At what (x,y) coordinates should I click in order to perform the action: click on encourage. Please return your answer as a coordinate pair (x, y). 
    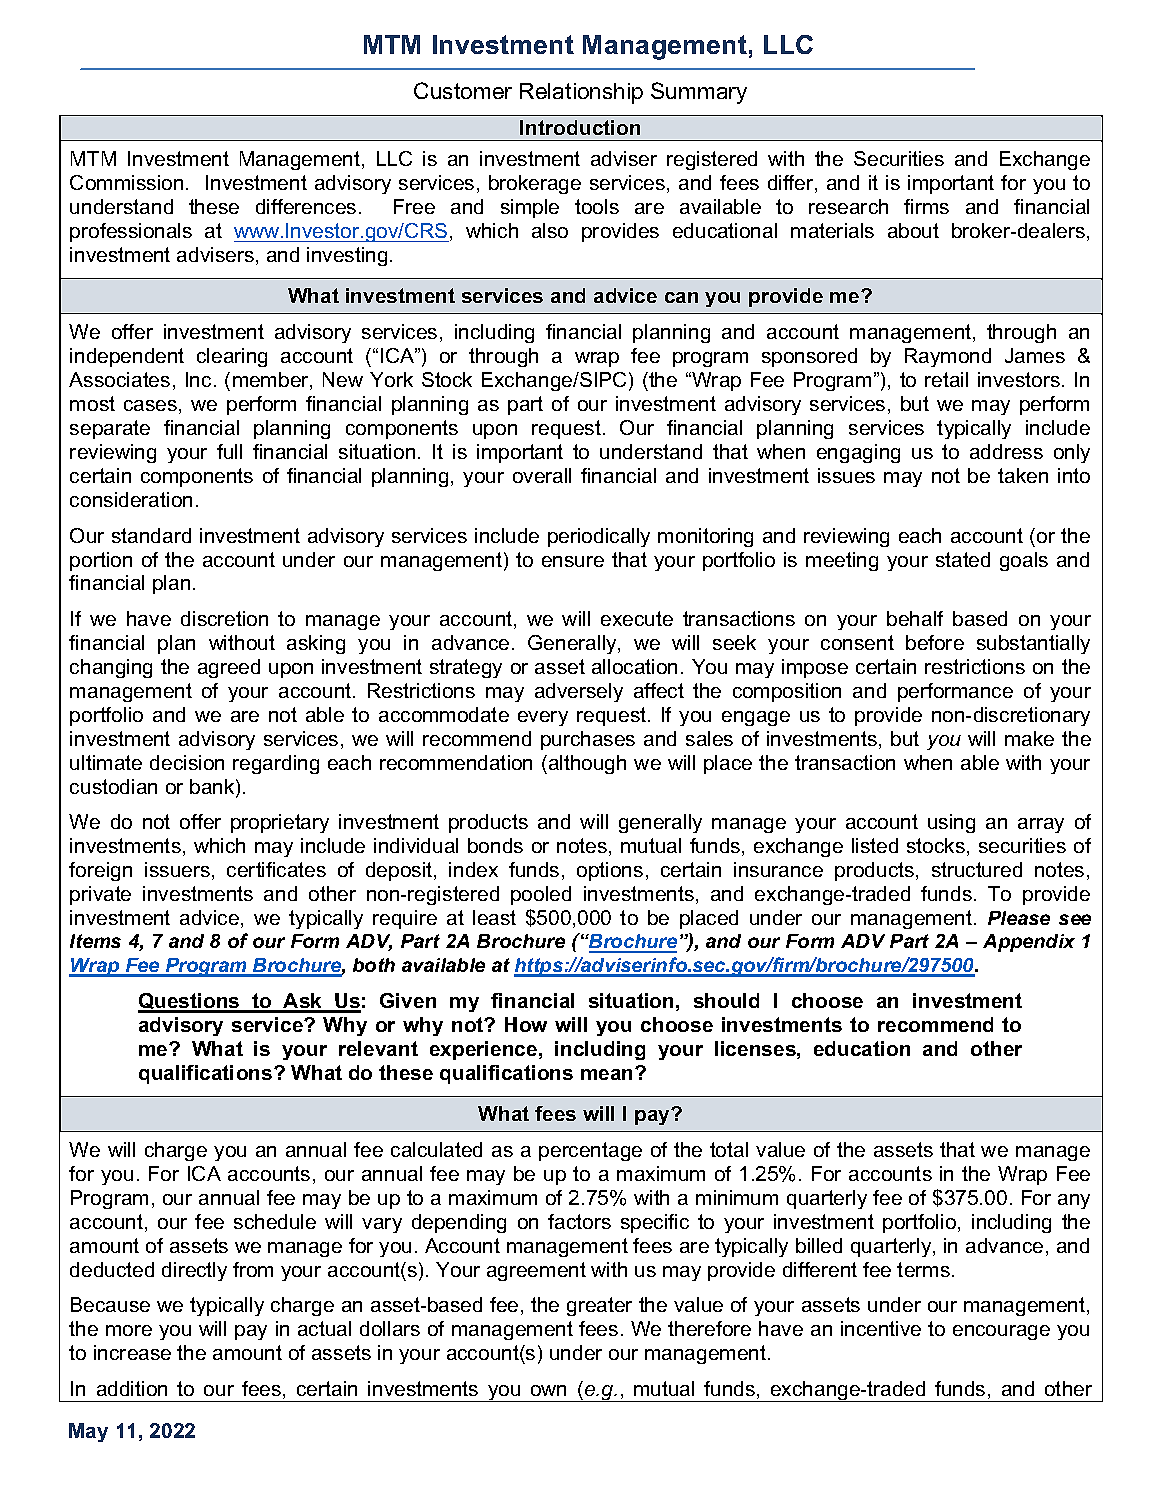
    Looking at the image, I should click on (1001, 1332).
